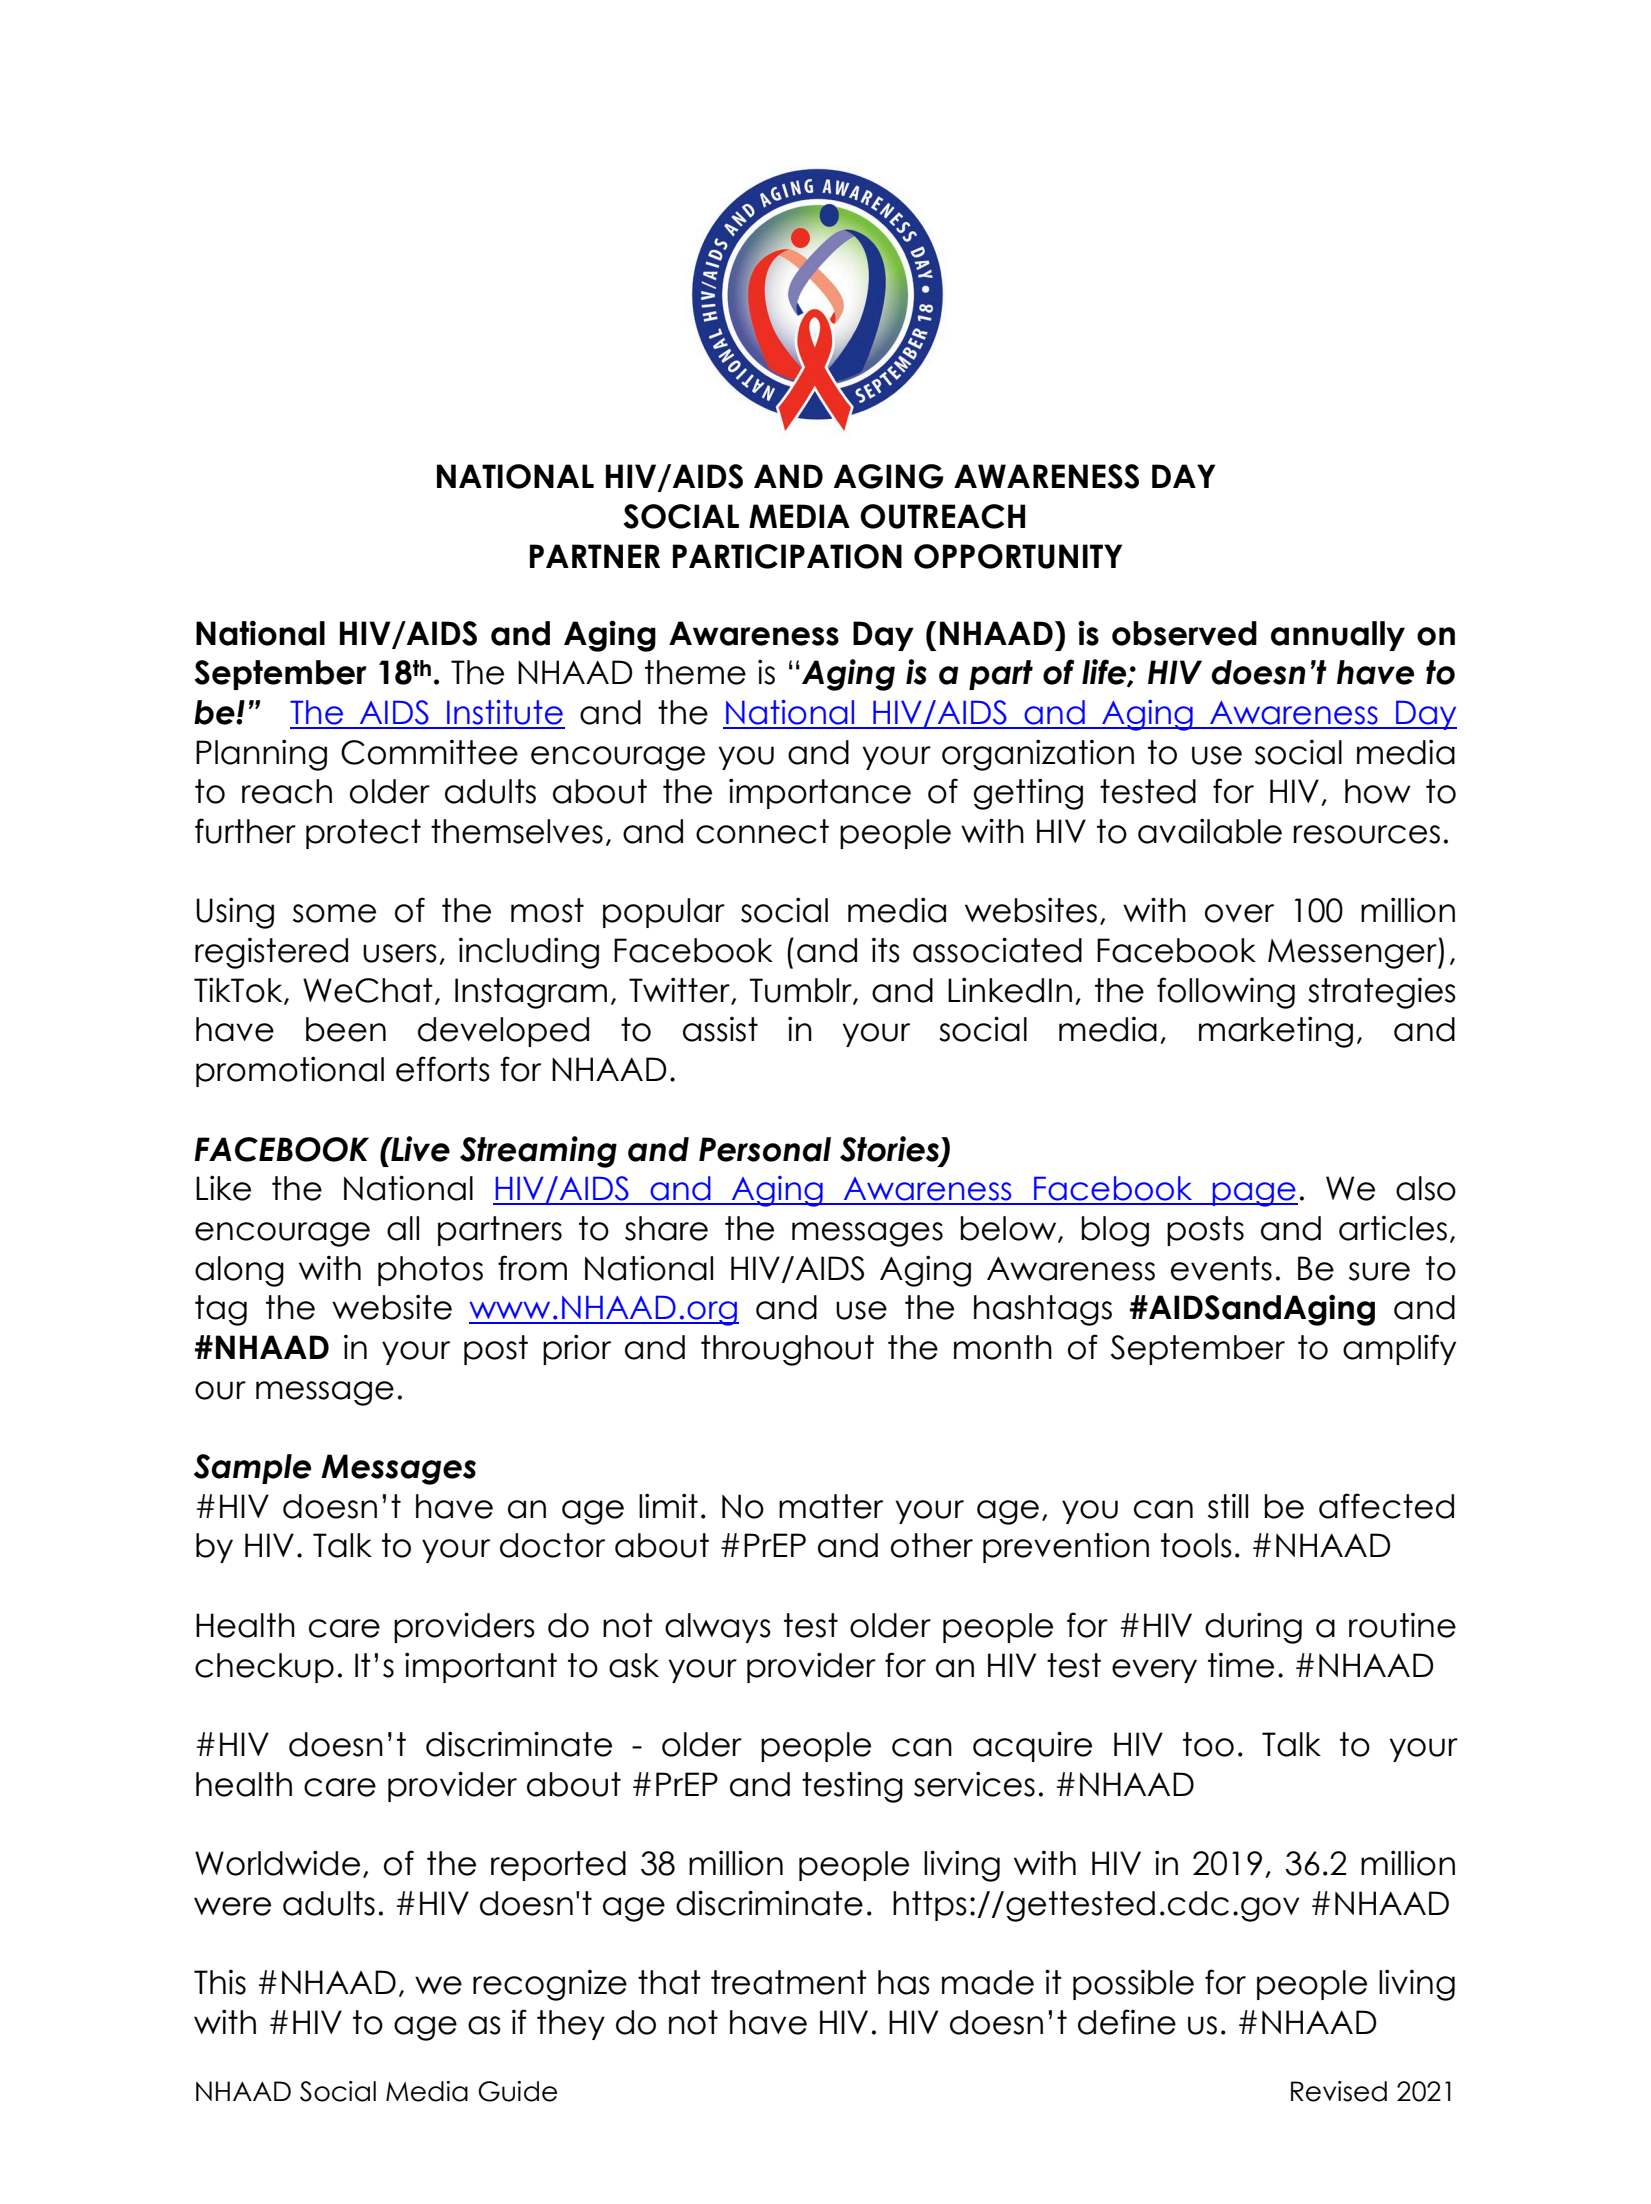 Image resolution: width=1651 pixels, height=2204 pixels. What do you see at coordinates (1338, 636) in the screenshot?
I see `annually` at bounding box center [1338, 636].
